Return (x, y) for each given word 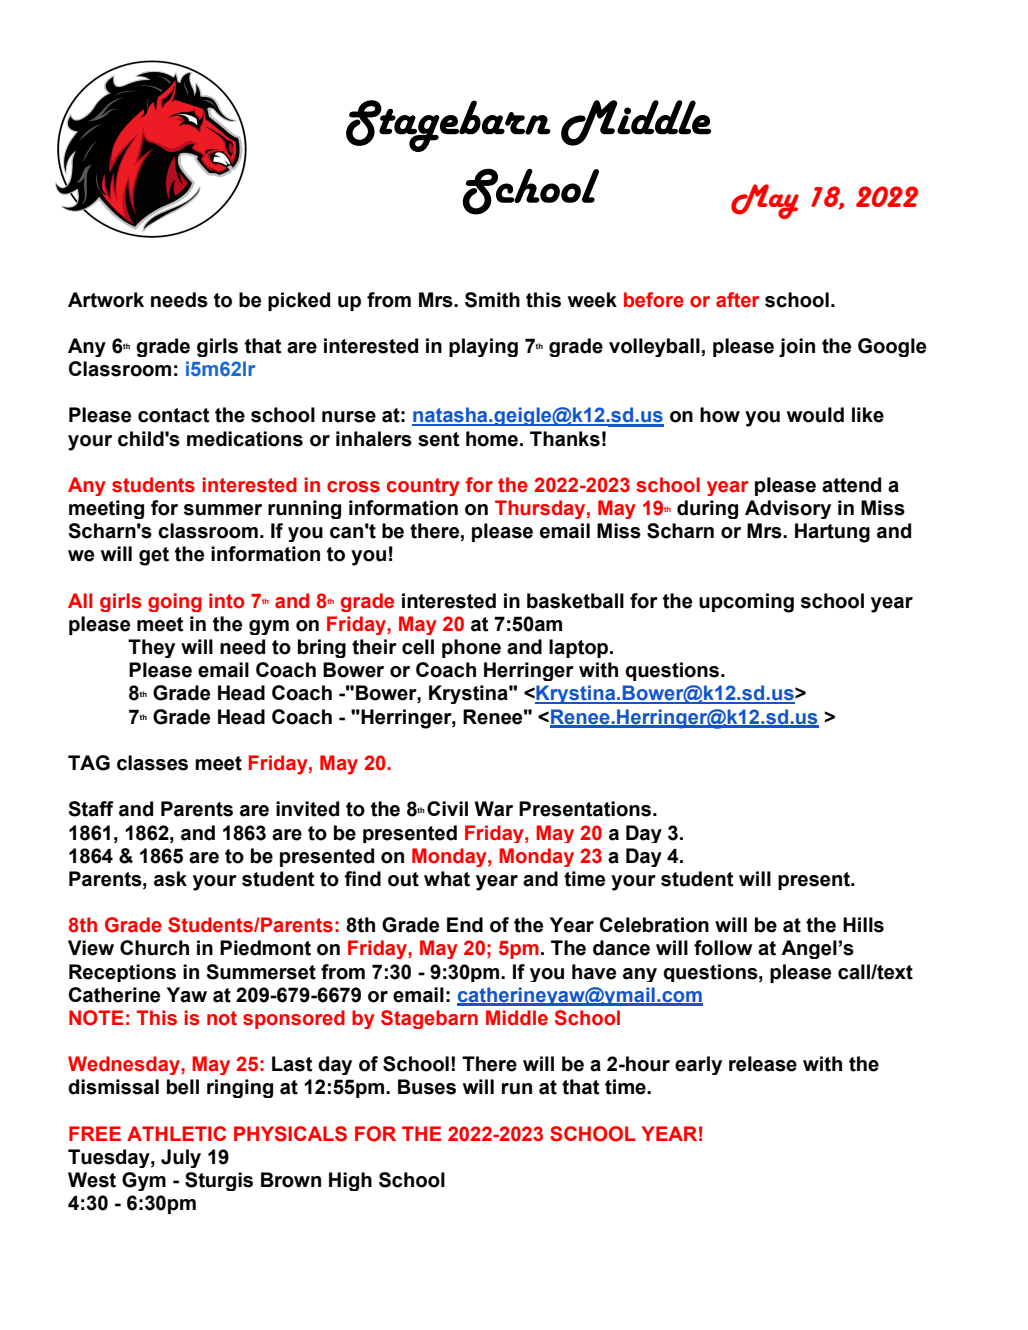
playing (483, 347)
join (797, 347)
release (763, 1064)
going (175, 602)
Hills (863, 925)
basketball (575, 601)
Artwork (106, 300)
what (447, 879)
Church (154, 948)
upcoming (746, 603)
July (181, 1158)
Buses (427, 1087)
